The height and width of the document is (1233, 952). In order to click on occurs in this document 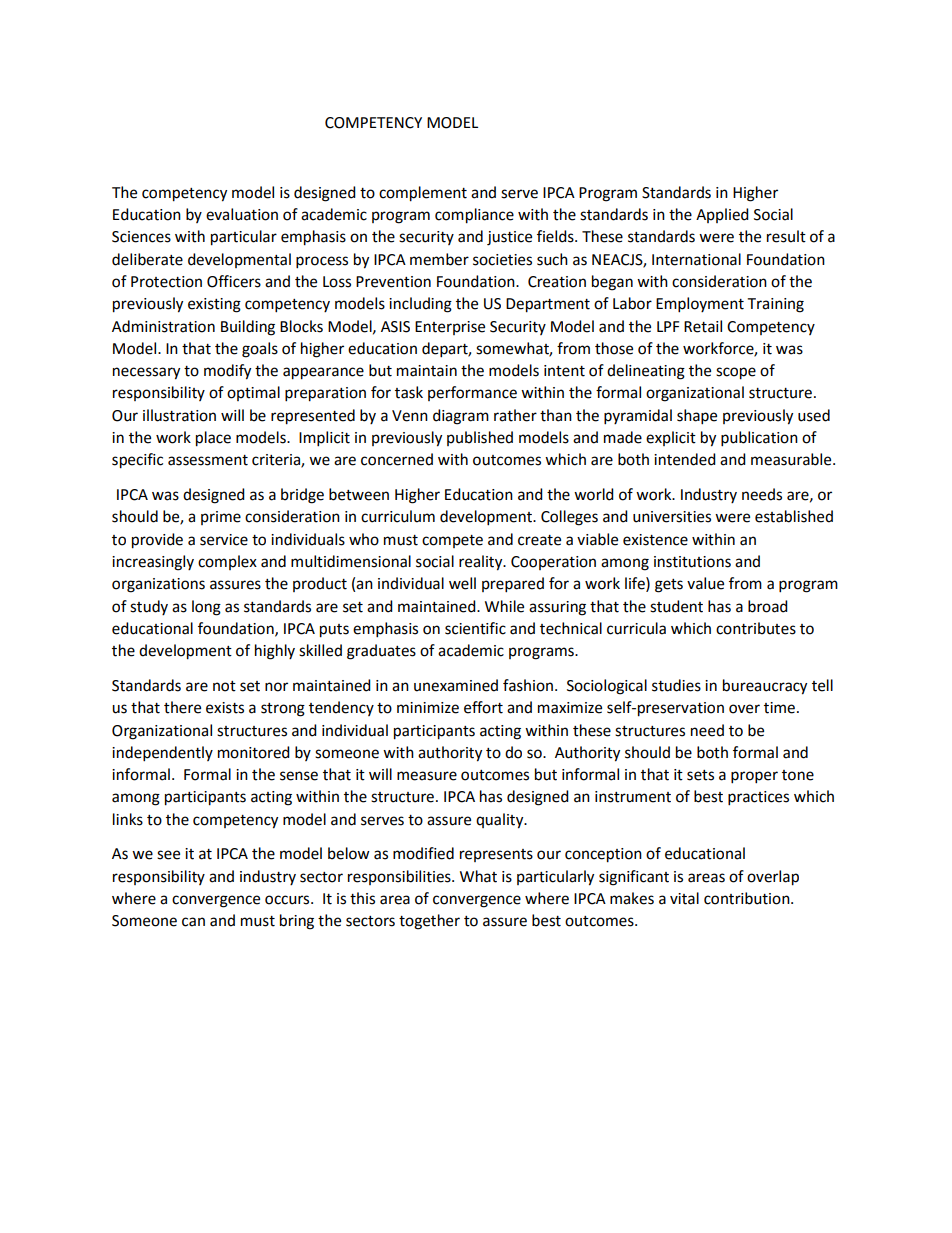, I will do `click(288, 900)`.
